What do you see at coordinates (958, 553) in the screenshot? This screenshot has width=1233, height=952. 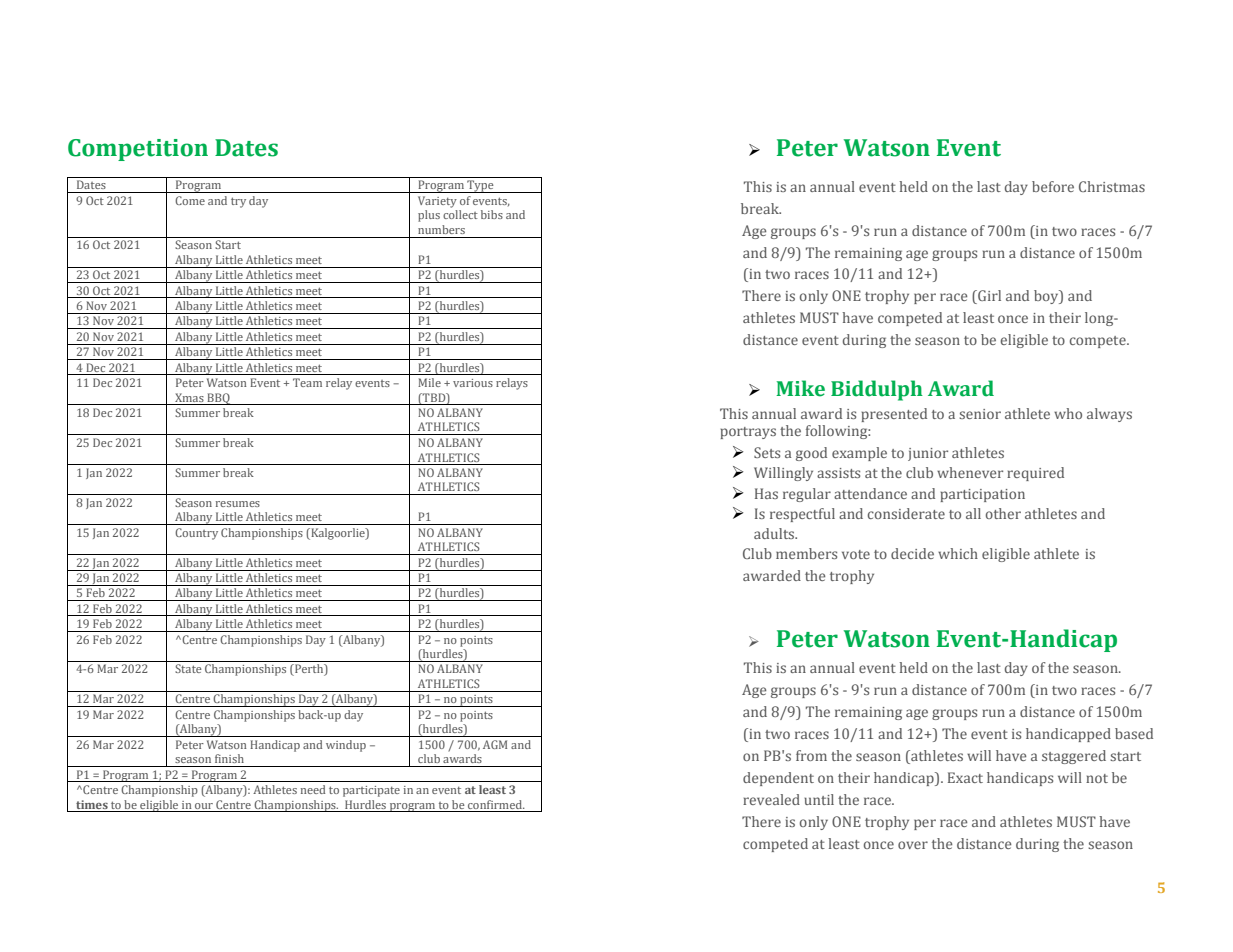 I see `which` at bounding box center [958, 553].
